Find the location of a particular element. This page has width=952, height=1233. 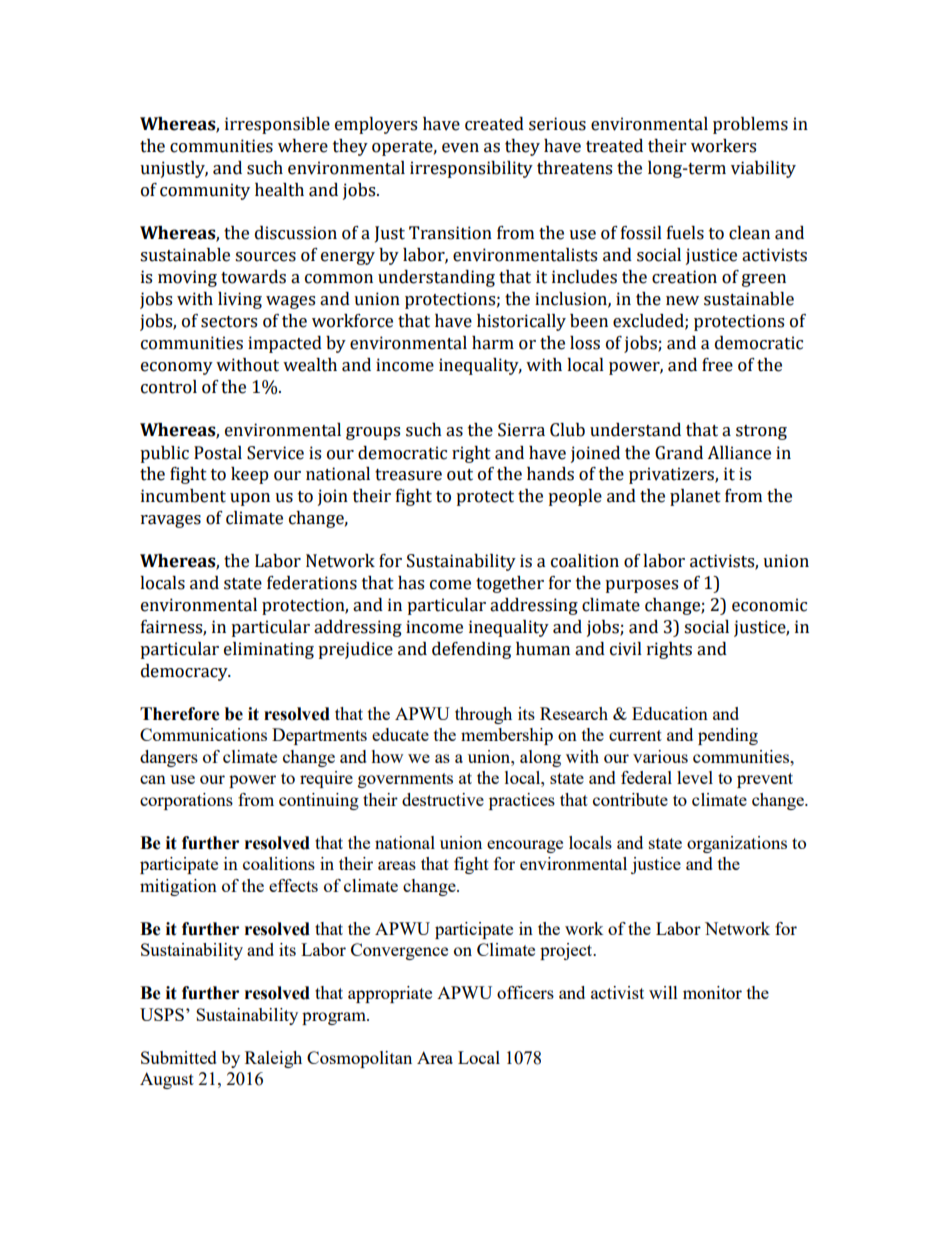

Raleigh is located at coordinates (273, 1059).
